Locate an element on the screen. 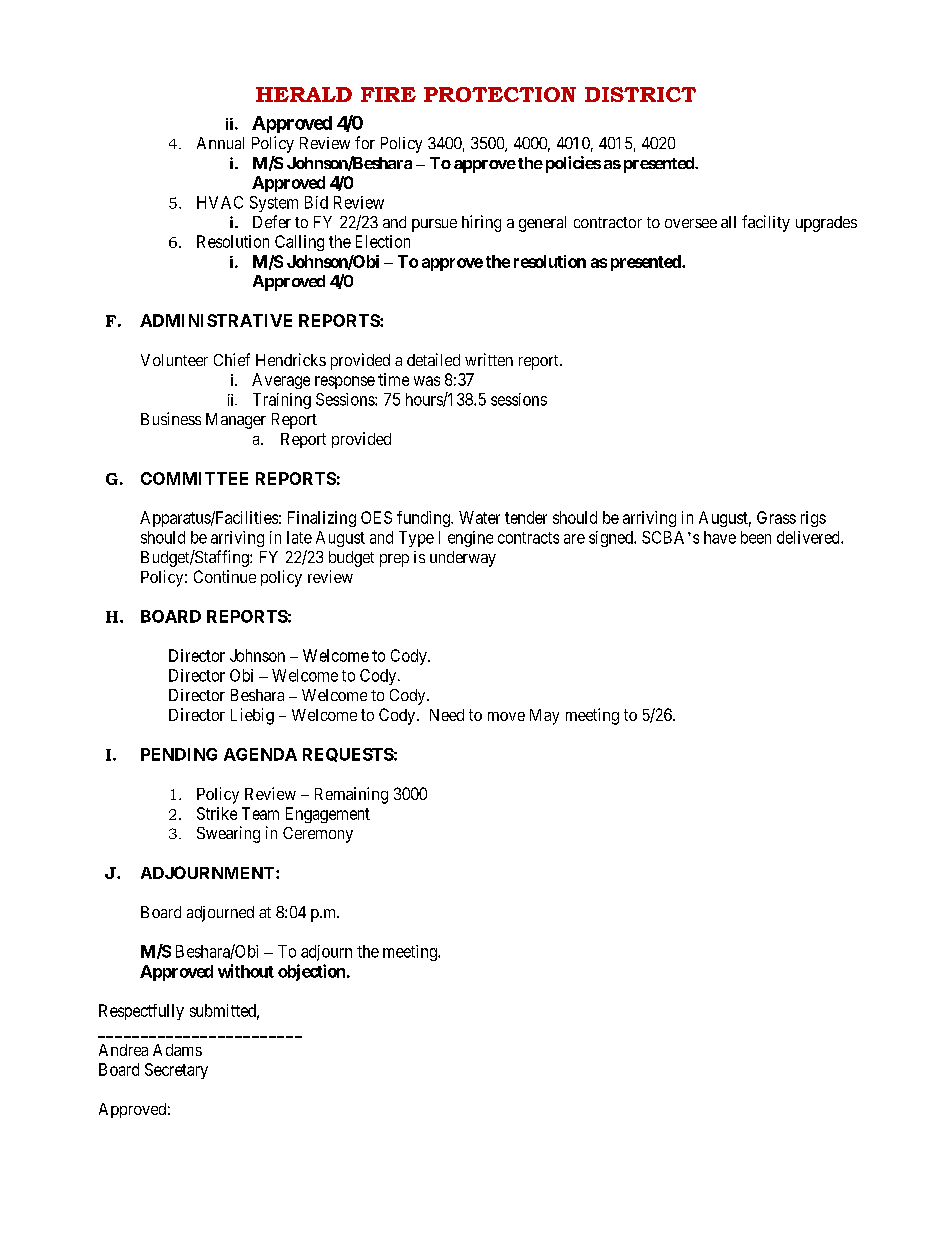 The image size is (952, 1233). PROTECTION is located at coordinates (500, 94).
